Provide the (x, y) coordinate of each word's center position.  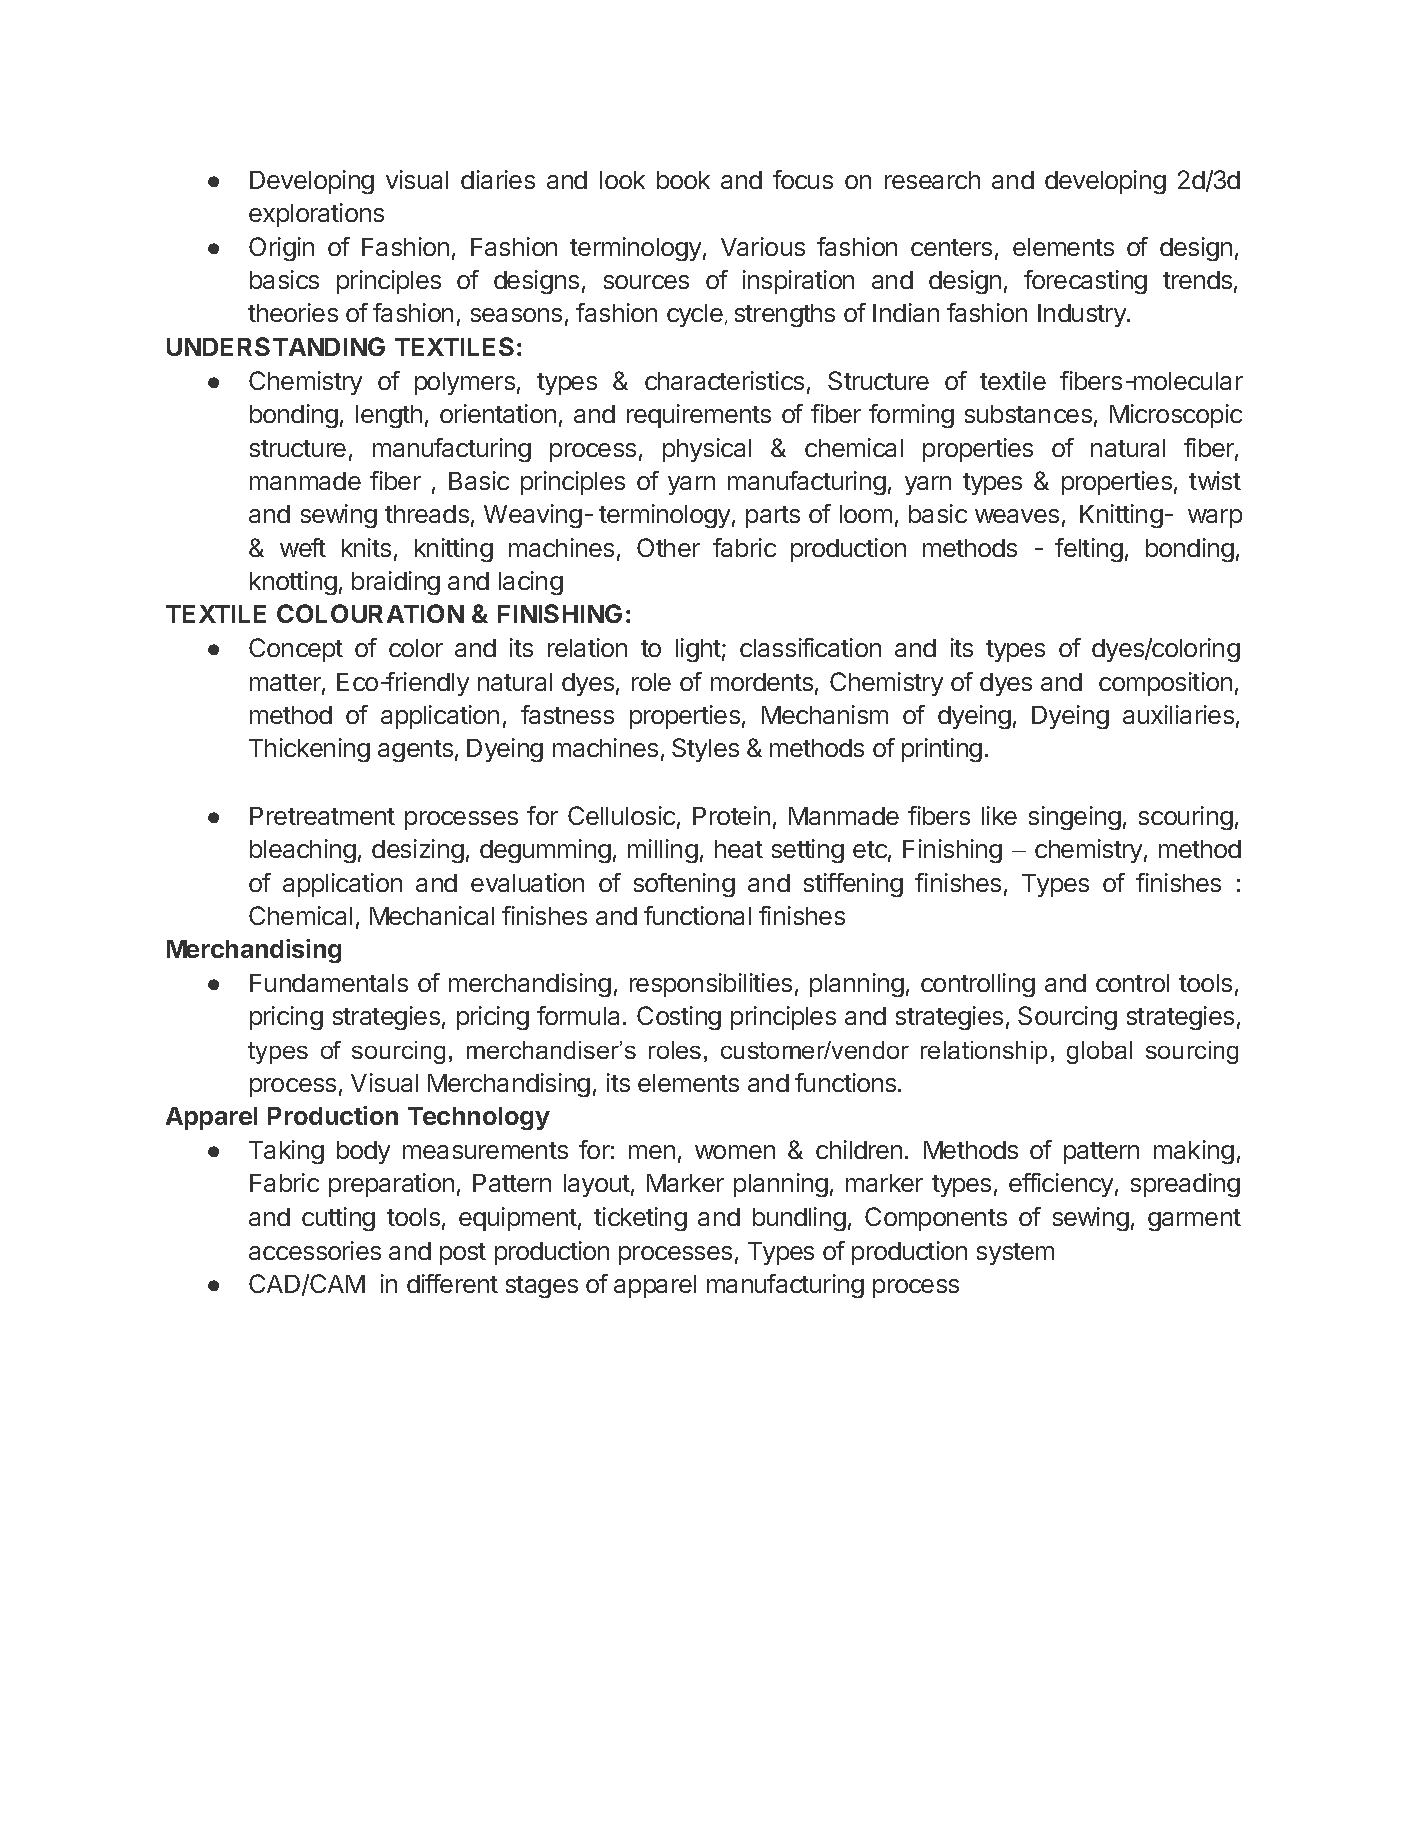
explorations (316, 215)
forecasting (1085, 282)
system (1015, 1254)
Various (763, 246)
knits (366, 547)
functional (697, 915)
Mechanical (432, 915)
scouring (1186, 818)
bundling (799, 1219)
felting (1089, 550)
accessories (315, 1250)
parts (773, 517)
